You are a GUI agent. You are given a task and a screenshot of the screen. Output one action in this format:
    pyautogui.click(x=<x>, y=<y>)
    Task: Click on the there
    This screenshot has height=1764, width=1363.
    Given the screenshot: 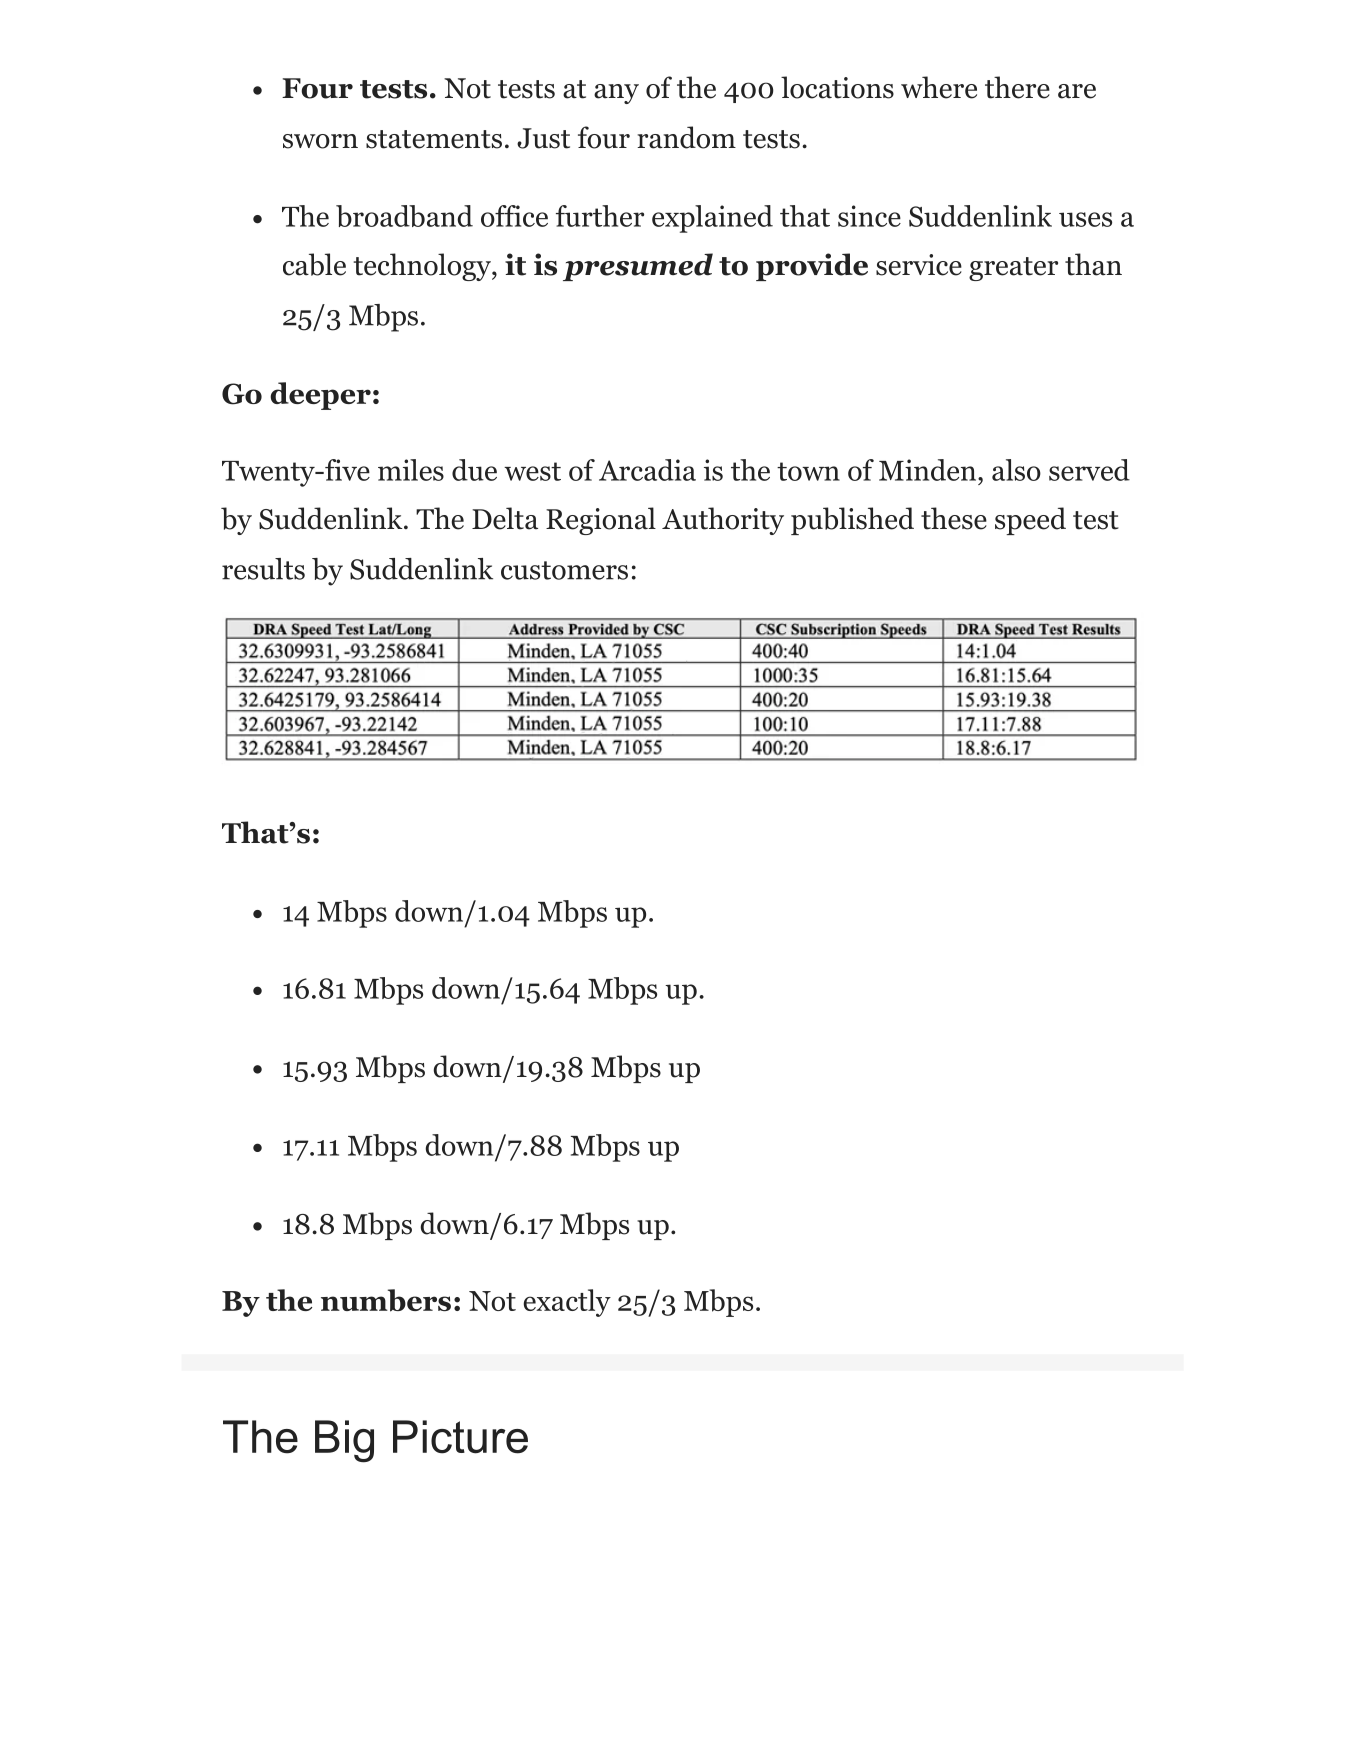 What is the action you would take?
    pyautogui.click(x=1017, y=87)
